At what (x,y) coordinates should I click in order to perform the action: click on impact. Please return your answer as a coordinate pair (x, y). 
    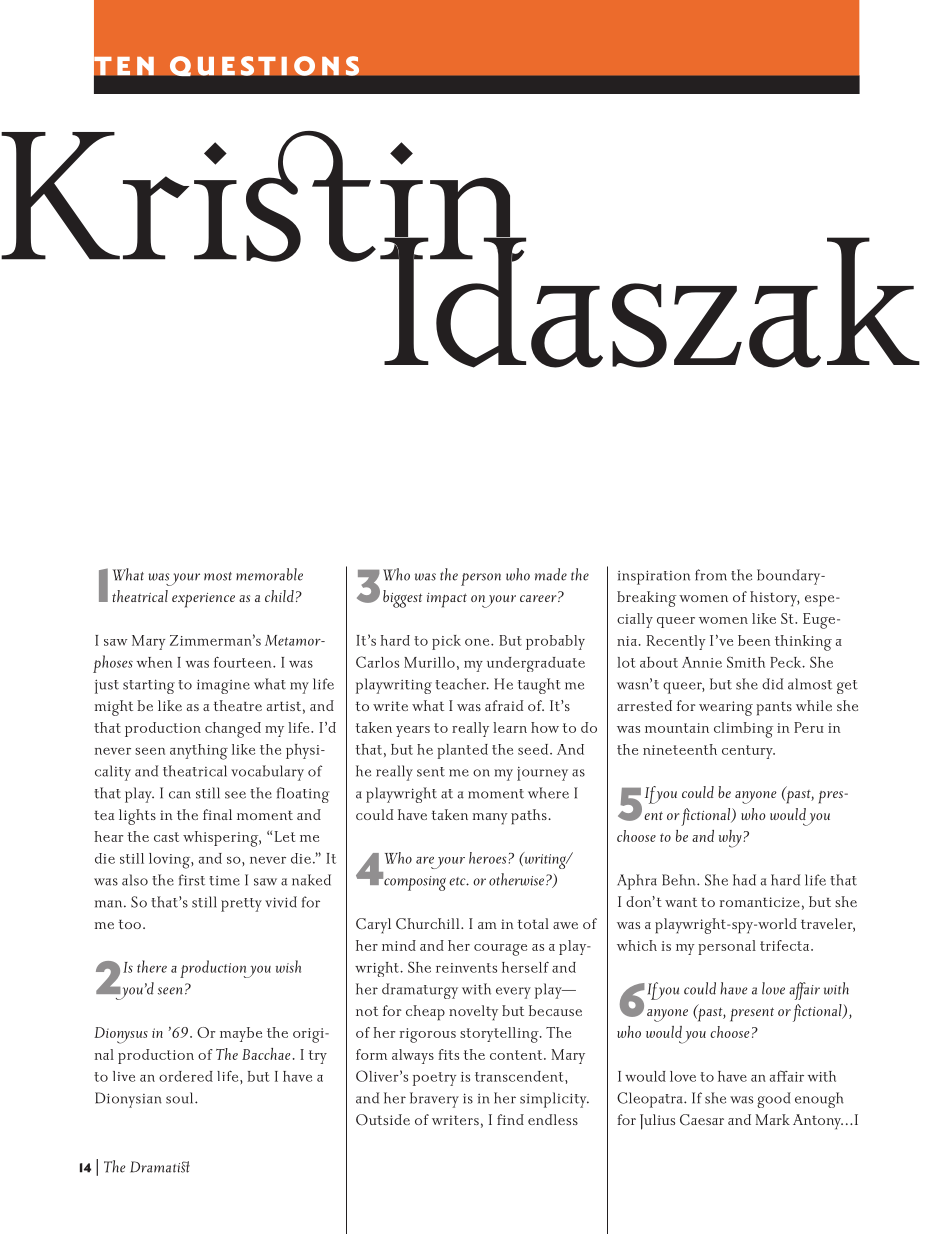
    Looking at the image, I should click on (447, 600).
